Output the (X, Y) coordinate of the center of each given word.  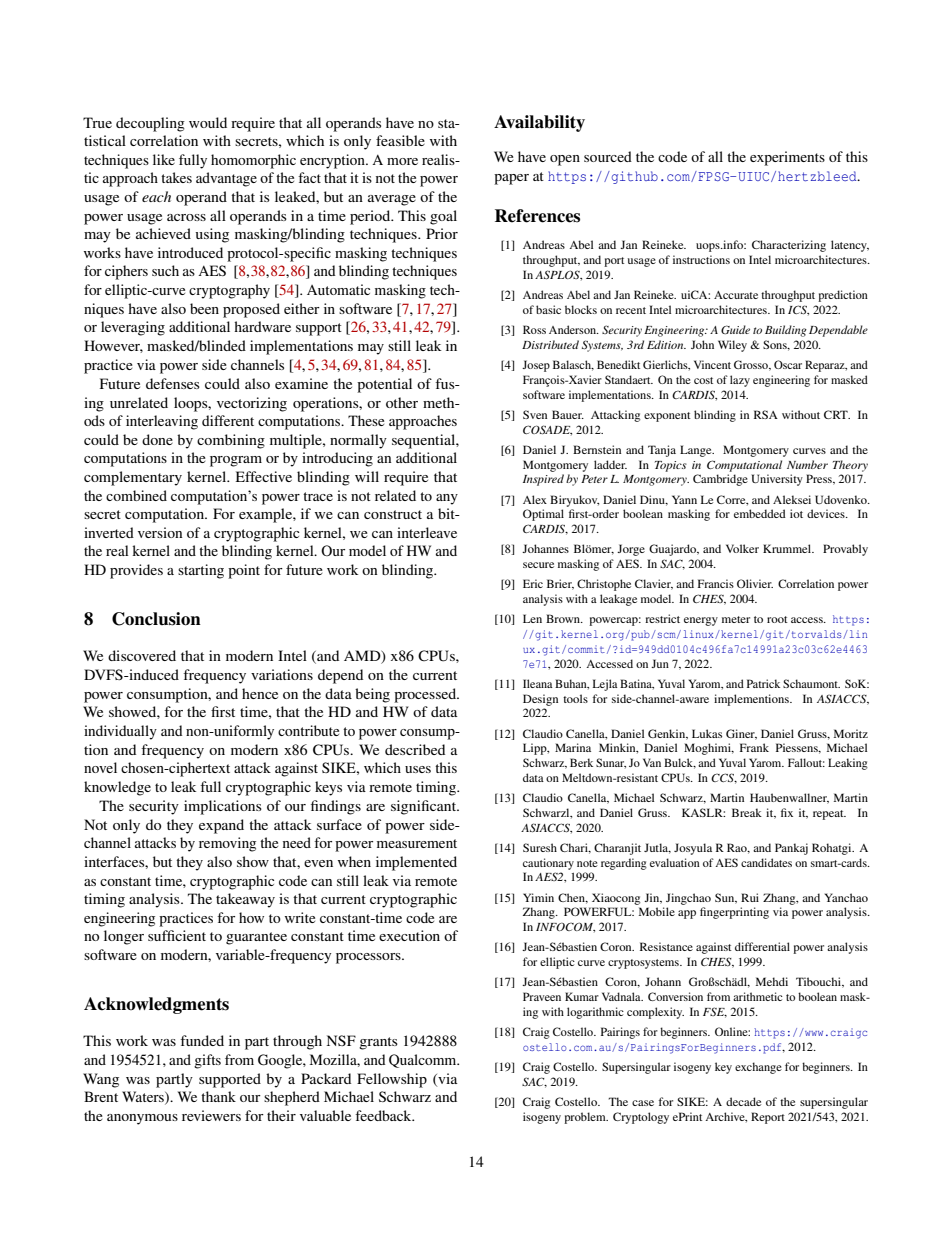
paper (511, 179)
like (164, 159)
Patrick (763, 683)
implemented (416, 863)
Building (786, 331)
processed (426, 695)
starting (201, 571)
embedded (760, 513)
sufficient (177, 935)
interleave (427, 532)
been (204, 308)
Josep (536, 366)
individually (120, 732)
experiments (787, 158)
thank (218, 1096)
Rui (750, 897)
